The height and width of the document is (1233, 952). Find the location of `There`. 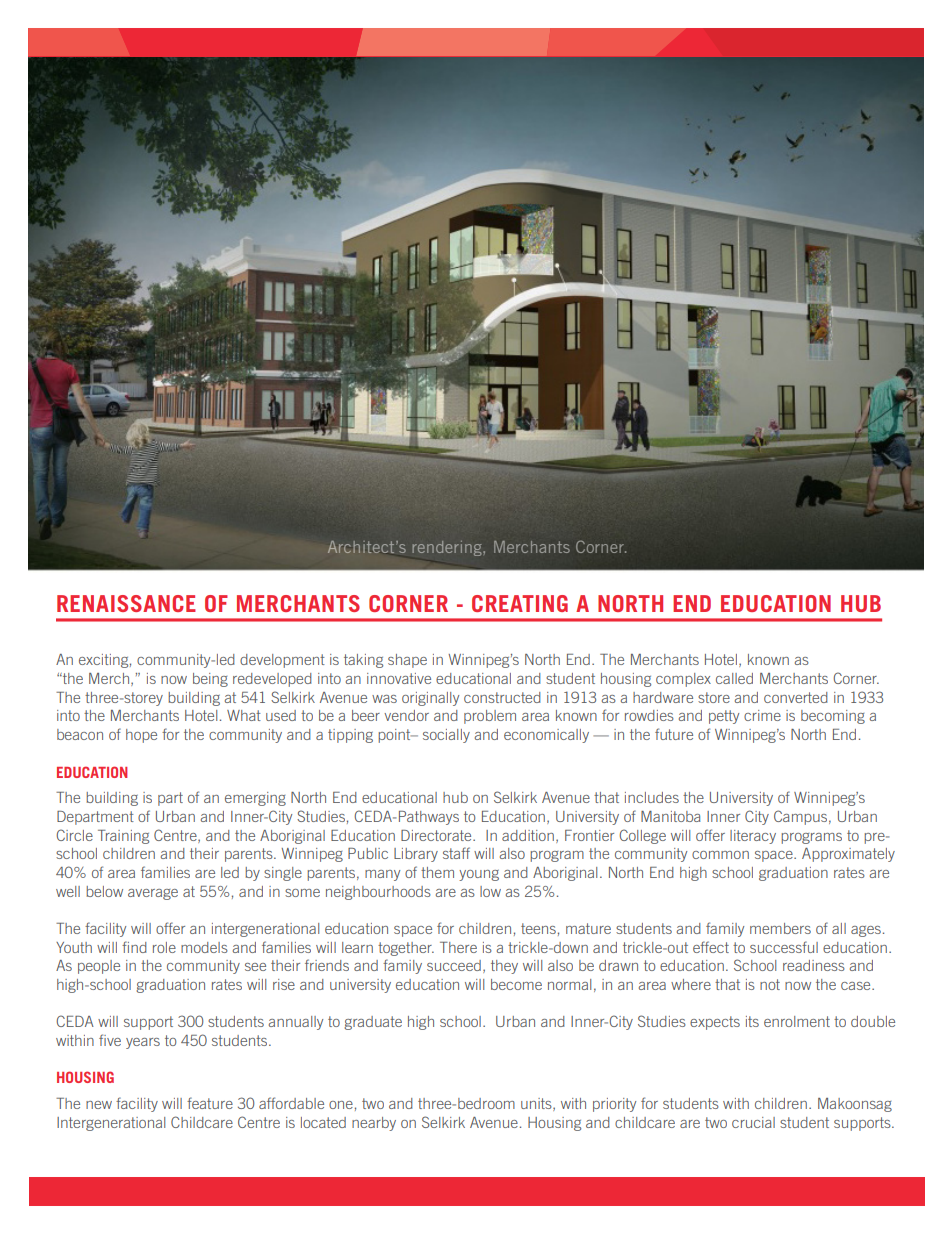

There is located at coordinates (458, 947).
